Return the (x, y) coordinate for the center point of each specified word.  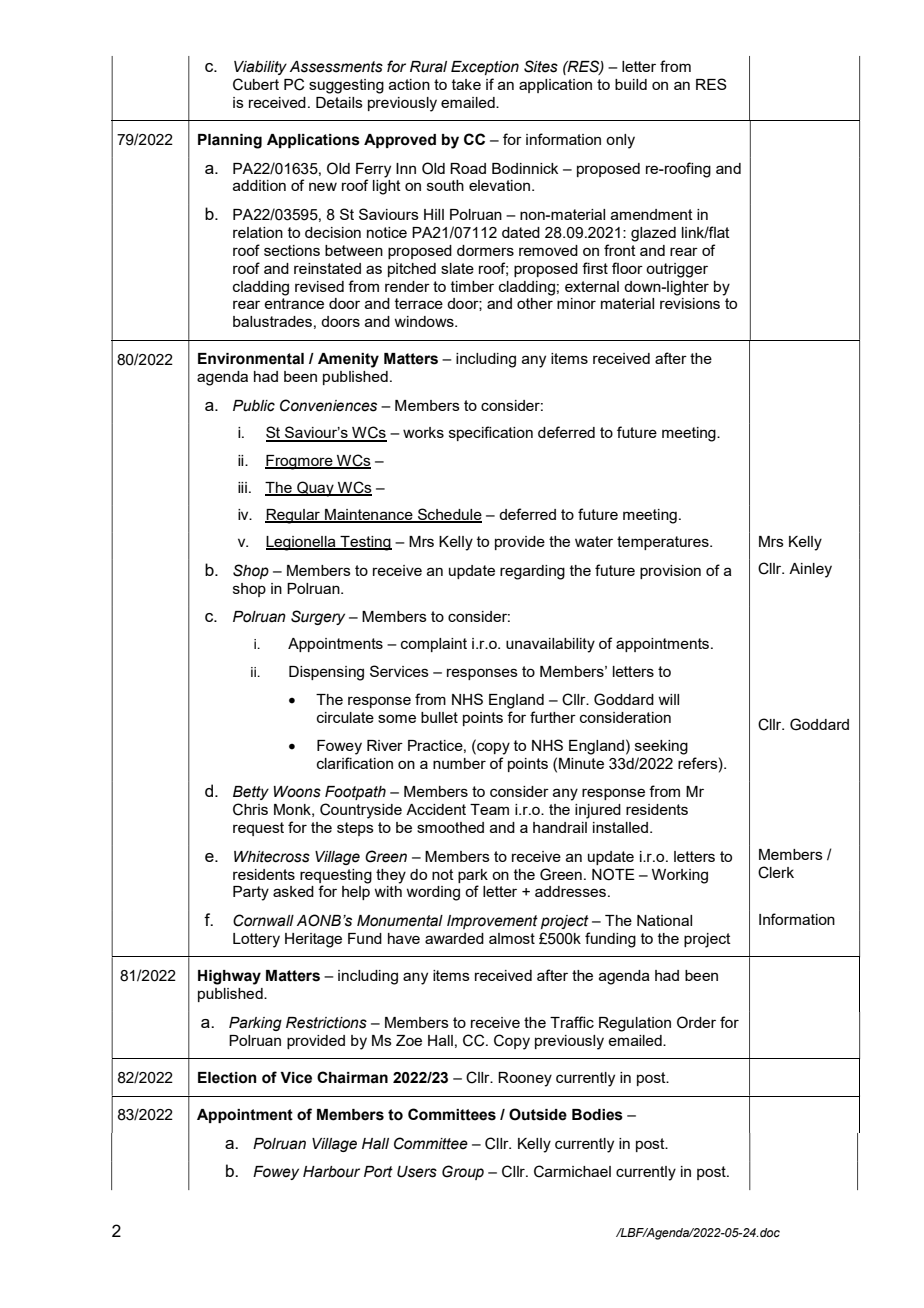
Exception (485, 68)
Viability (260, 68)
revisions (690, 303)
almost (512, 938)
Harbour (331, 1172)
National (664, 920)
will (668, 699)
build (631, 84)
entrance (294, 303)
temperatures (664, 543)
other (535, 303)
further (553, 717)
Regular (293, 516)
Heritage (313, 940)
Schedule (449, 515)
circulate (345, 717)
